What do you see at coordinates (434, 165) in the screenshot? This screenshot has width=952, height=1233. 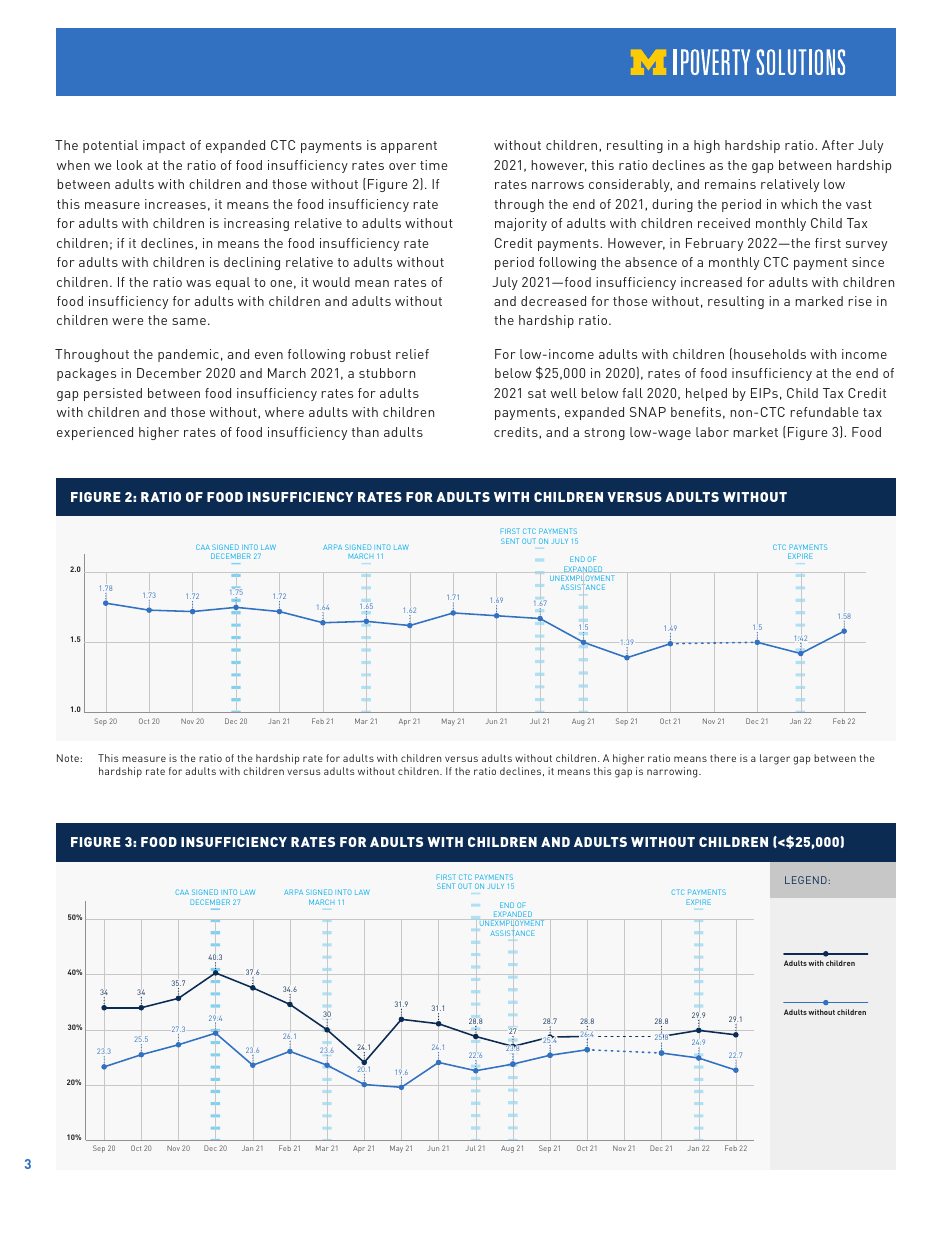 I see `time` at bounding box center [434, 165].
